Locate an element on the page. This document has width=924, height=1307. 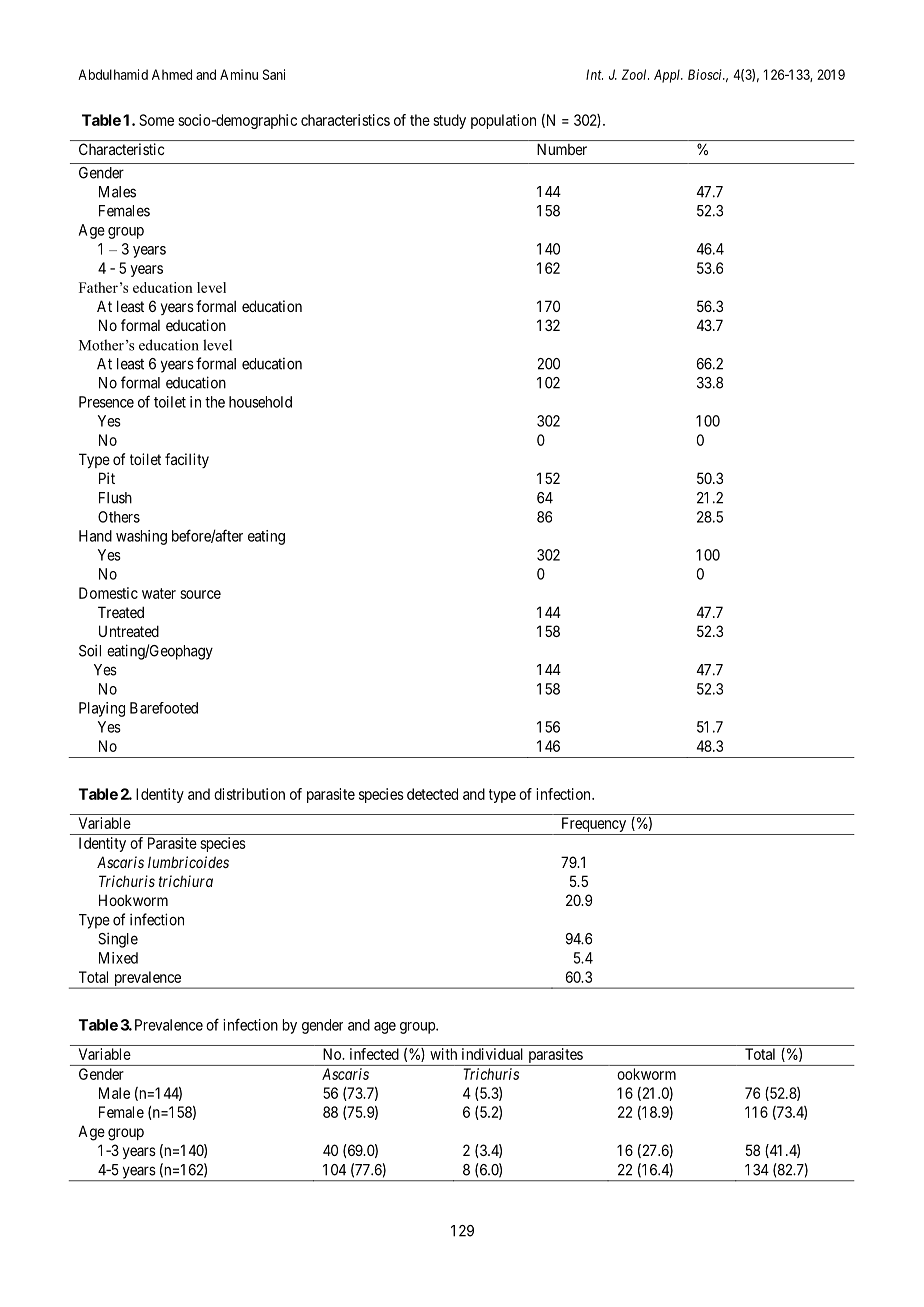
Int is located at coordinates (594, 74).
